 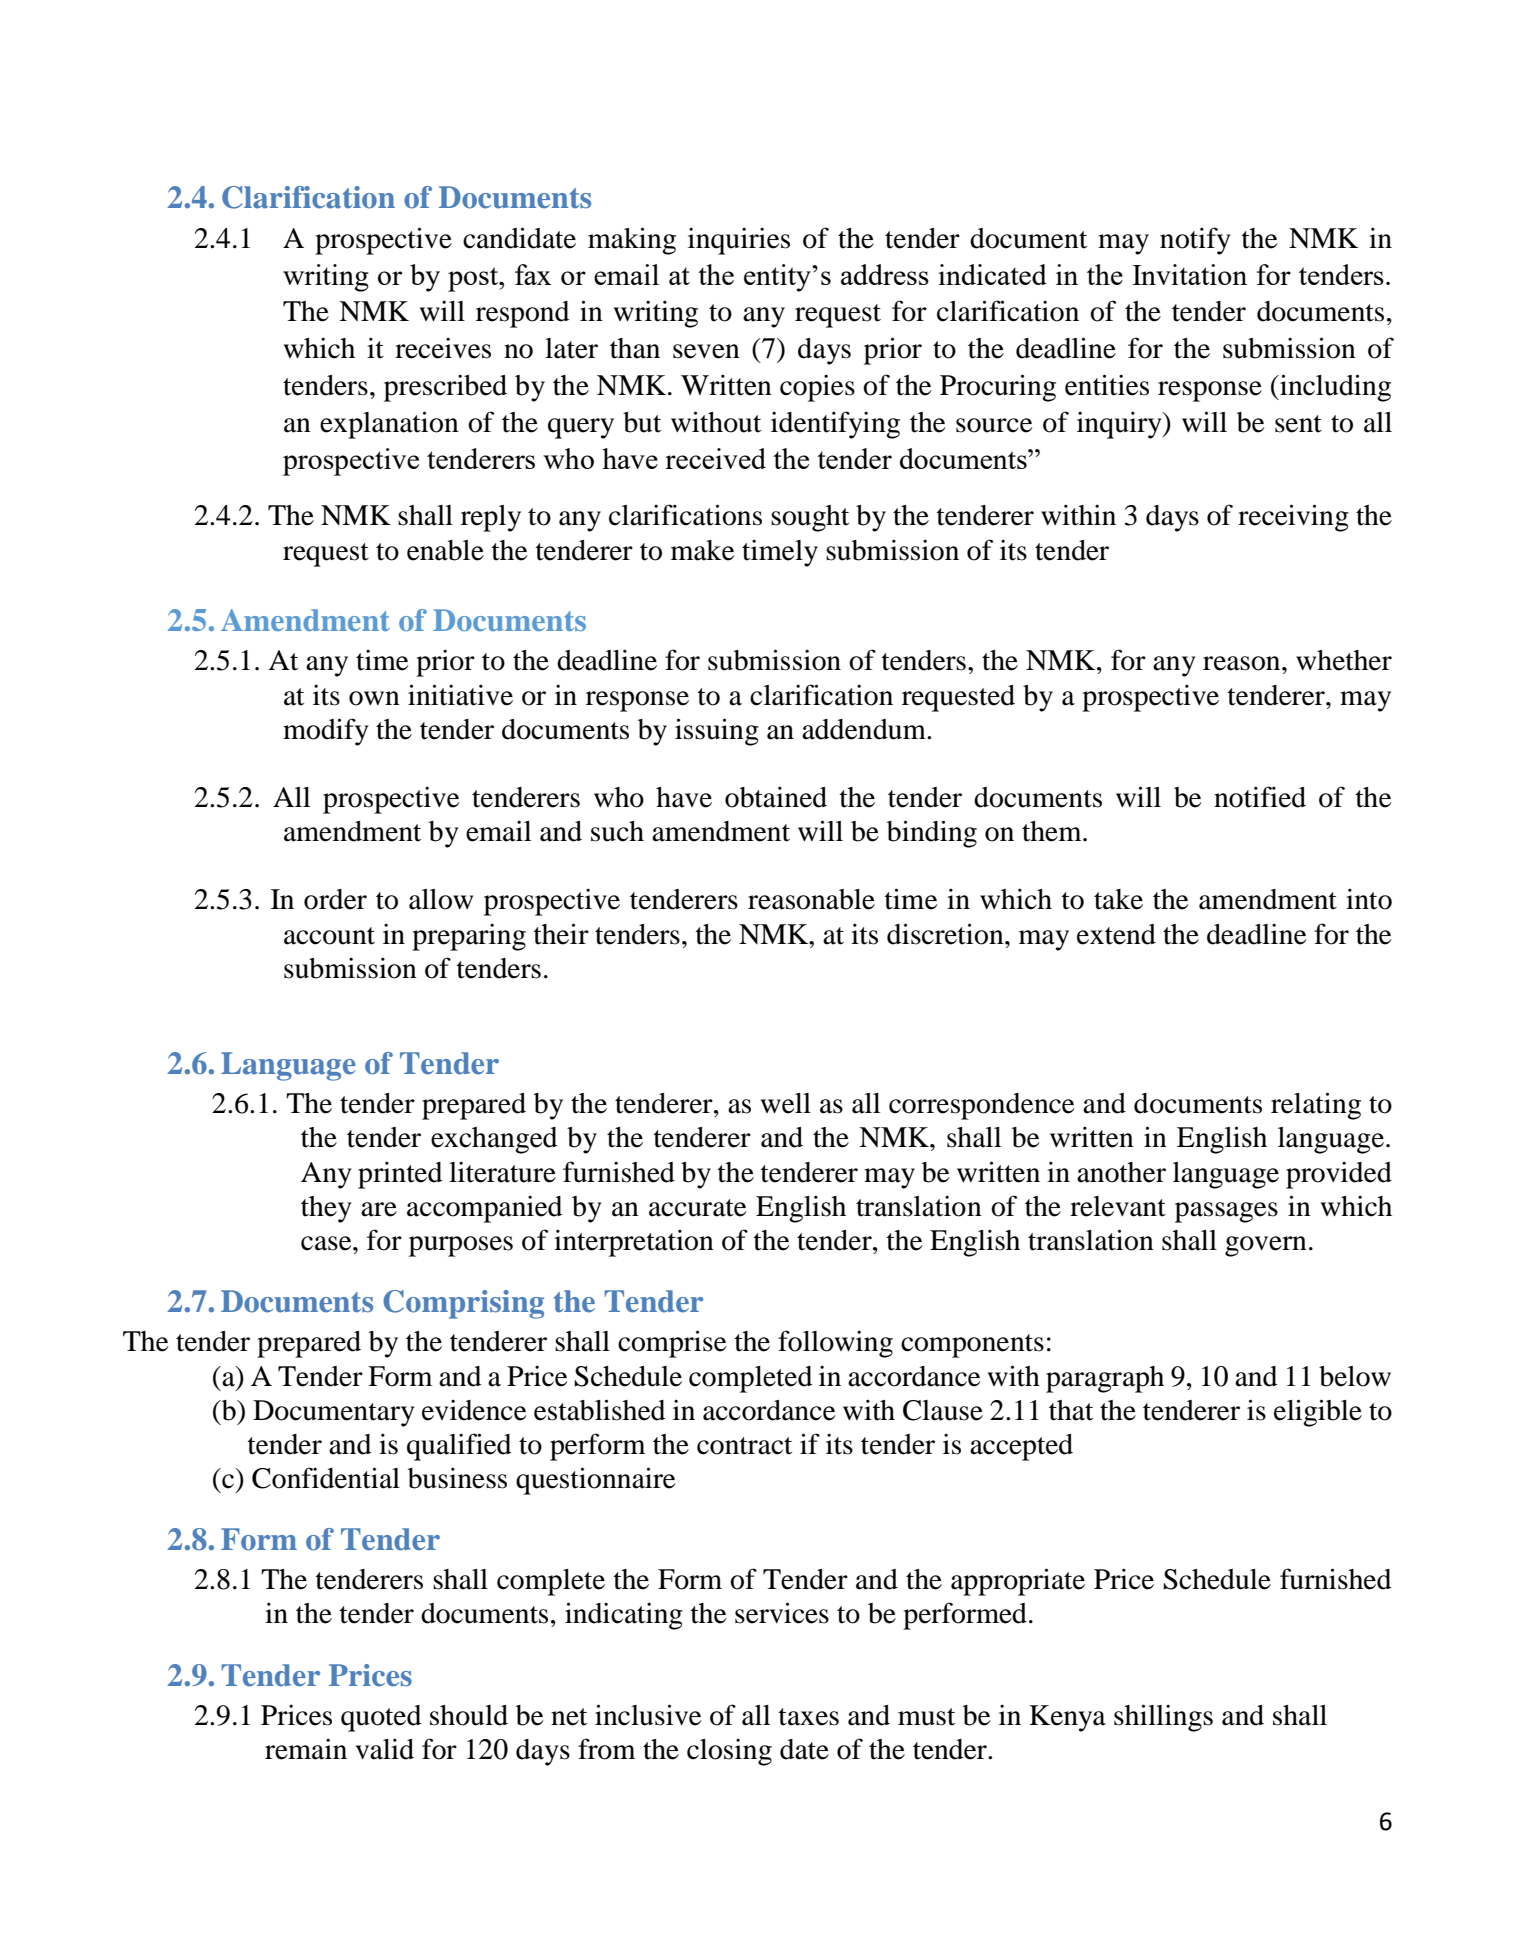 What do you see at coordinates (463, 1304) in the page?
I see `Comprising` at bounding box center [463, 1304].
